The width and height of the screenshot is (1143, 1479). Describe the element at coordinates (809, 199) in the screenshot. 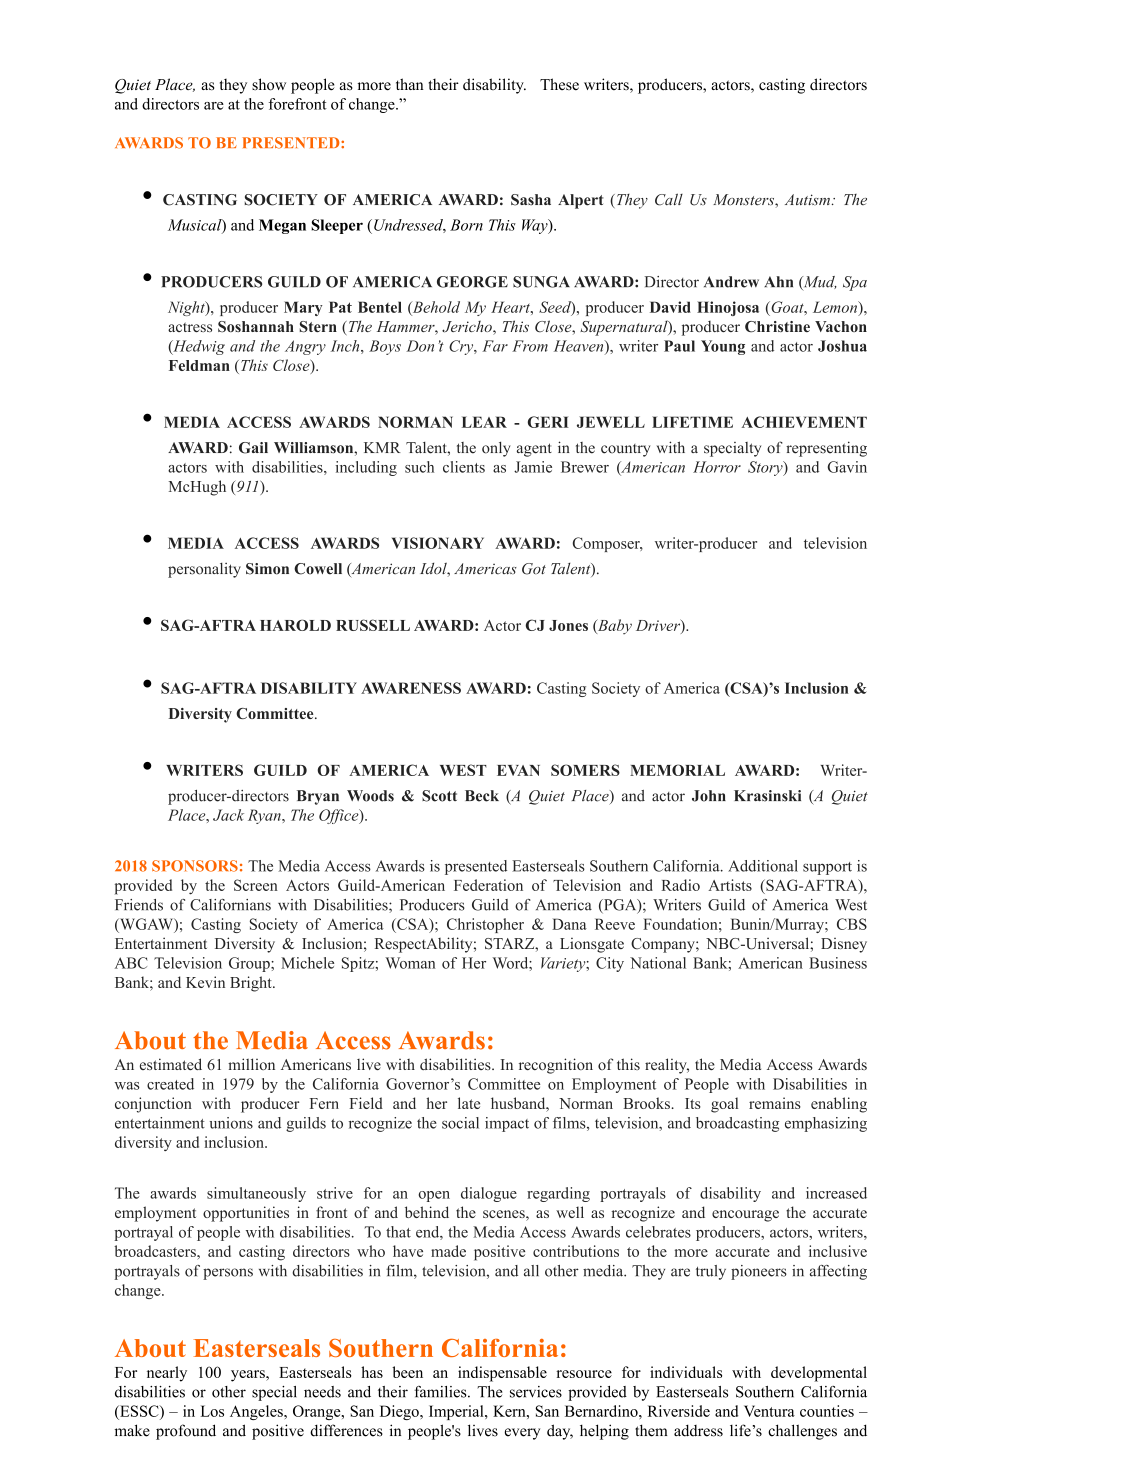

I see `Autism` at that location.
